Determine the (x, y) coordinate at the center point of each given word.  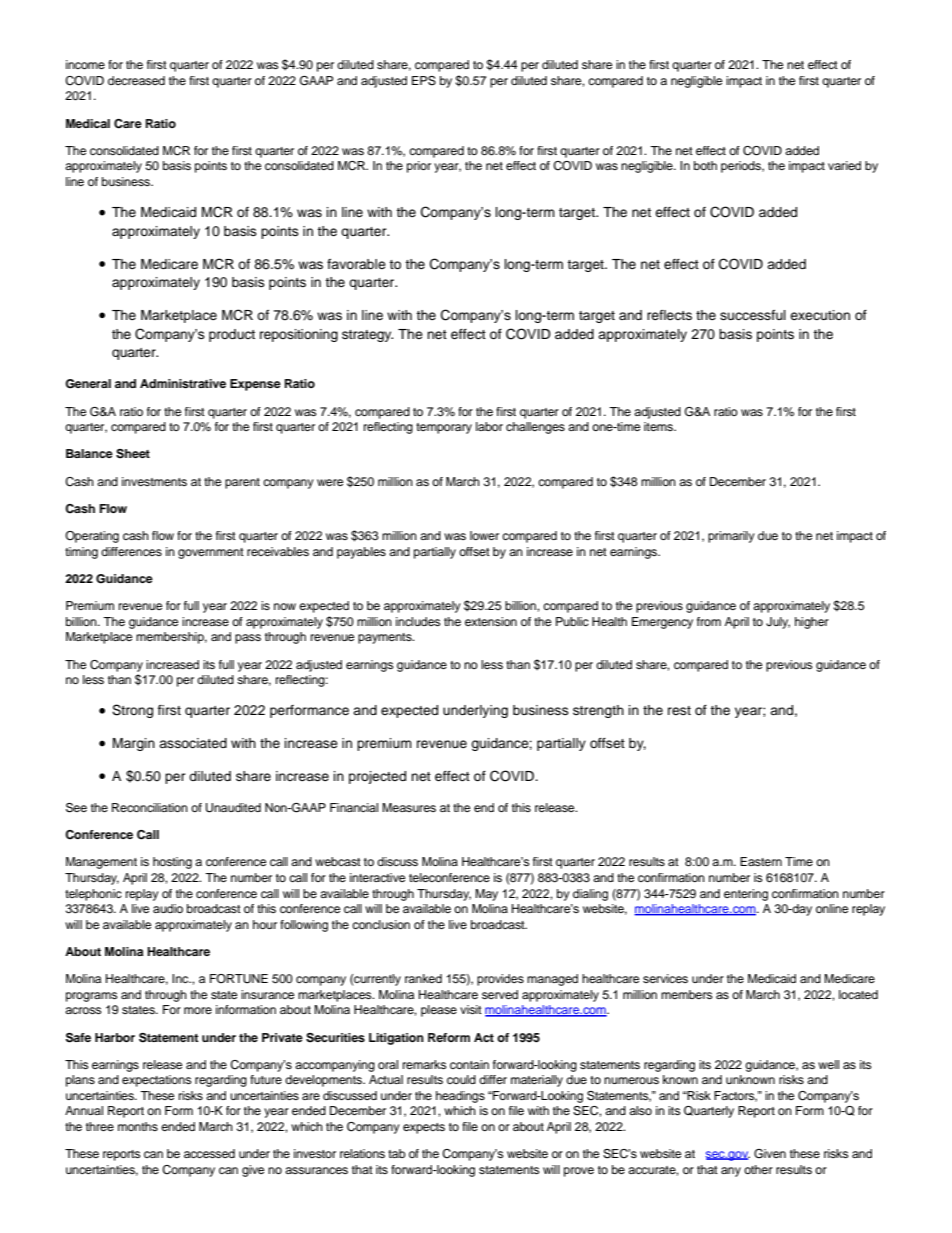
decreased (136, 80)
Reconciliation (150, 807)
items (659, 426)
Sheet (133, 454)
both (705, 165)
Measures (409, 807)
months (138, 1126)
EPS (424, 81)
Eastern (761, 861)
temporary (444, 428)
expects (424, 1128)
